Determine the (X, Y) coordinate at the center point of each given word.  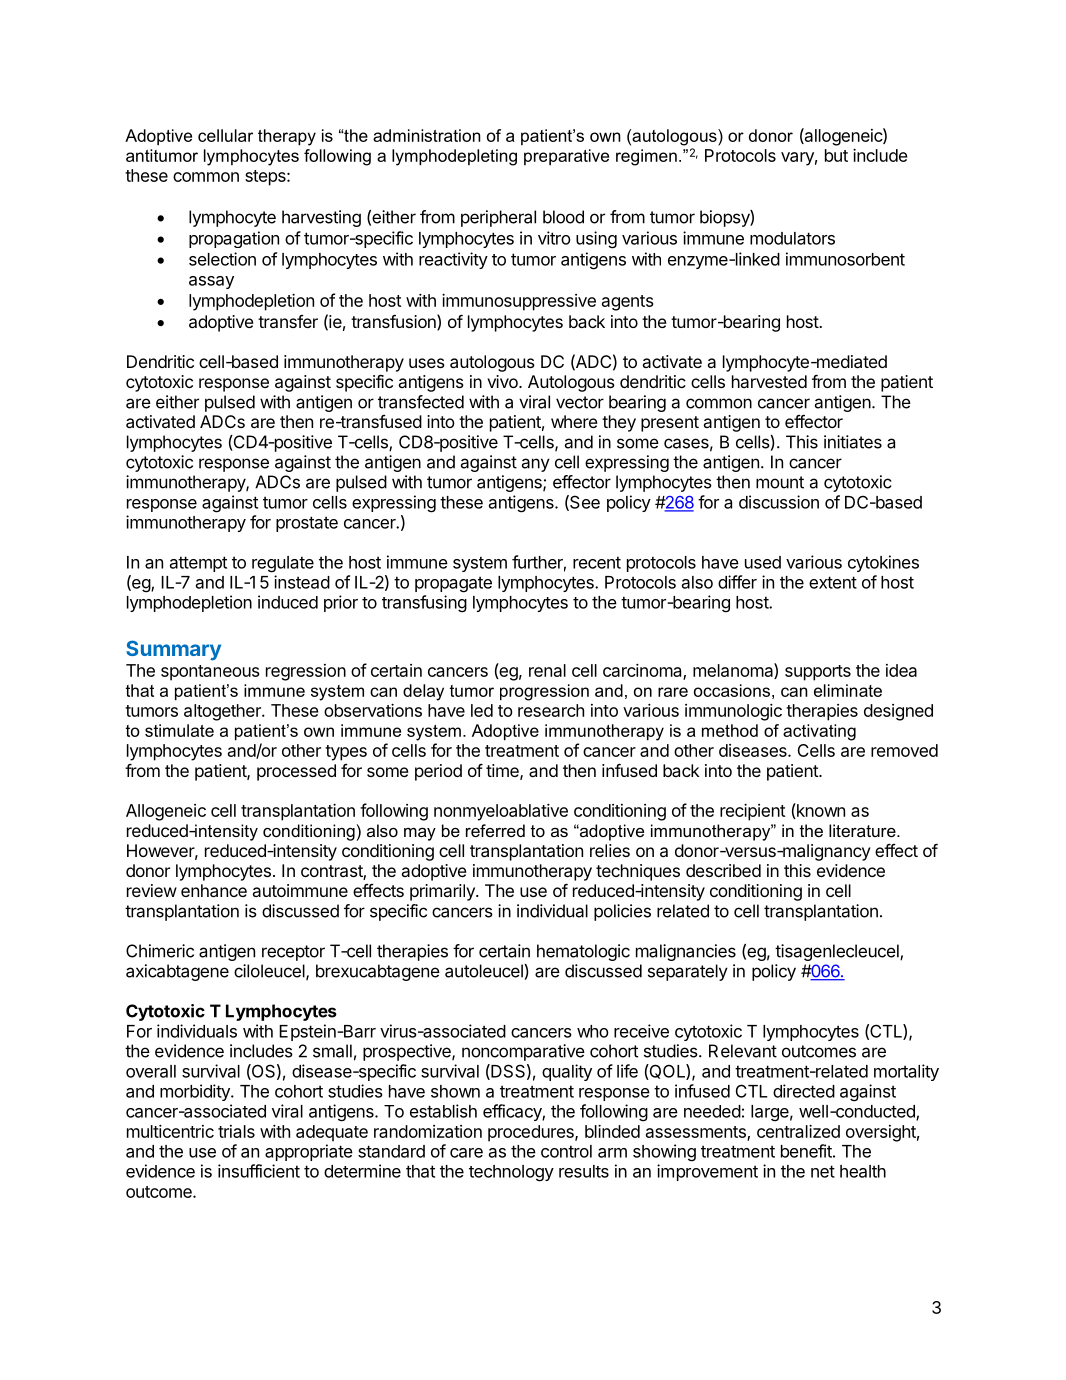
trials (236, 1131)
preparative (566, 157)
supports (818, 673)
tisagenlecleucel (838, 952)
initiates (853, 442)
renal (547, 670)
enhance (214, 890)
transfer (288, 321)
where (574, 421)
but (836, 155)
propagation (234, 239)
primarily (443, 892)
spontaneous (210, 673)
